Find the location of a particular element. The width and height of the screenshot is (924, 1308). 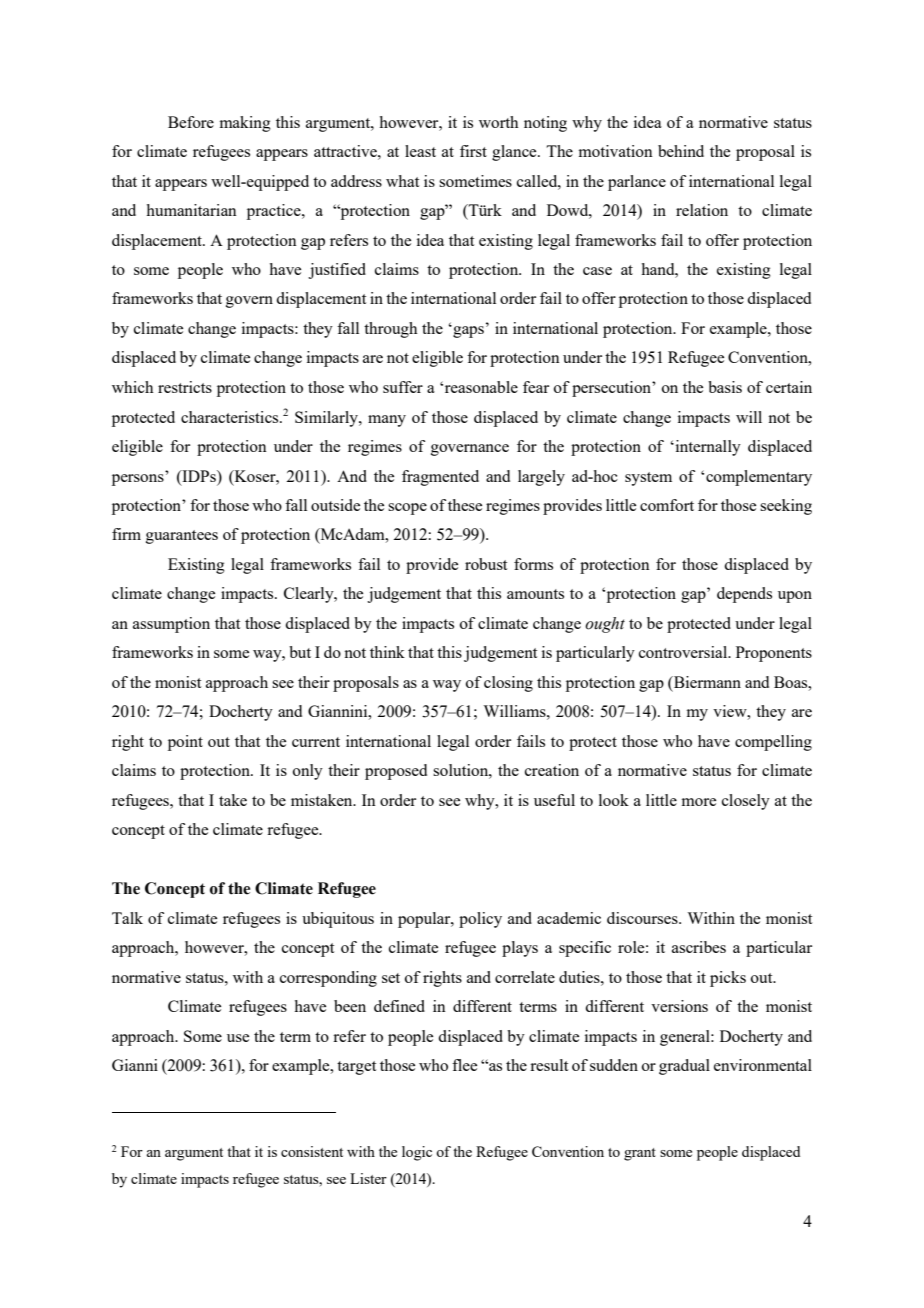

point is located at coordinates (185, 743).
